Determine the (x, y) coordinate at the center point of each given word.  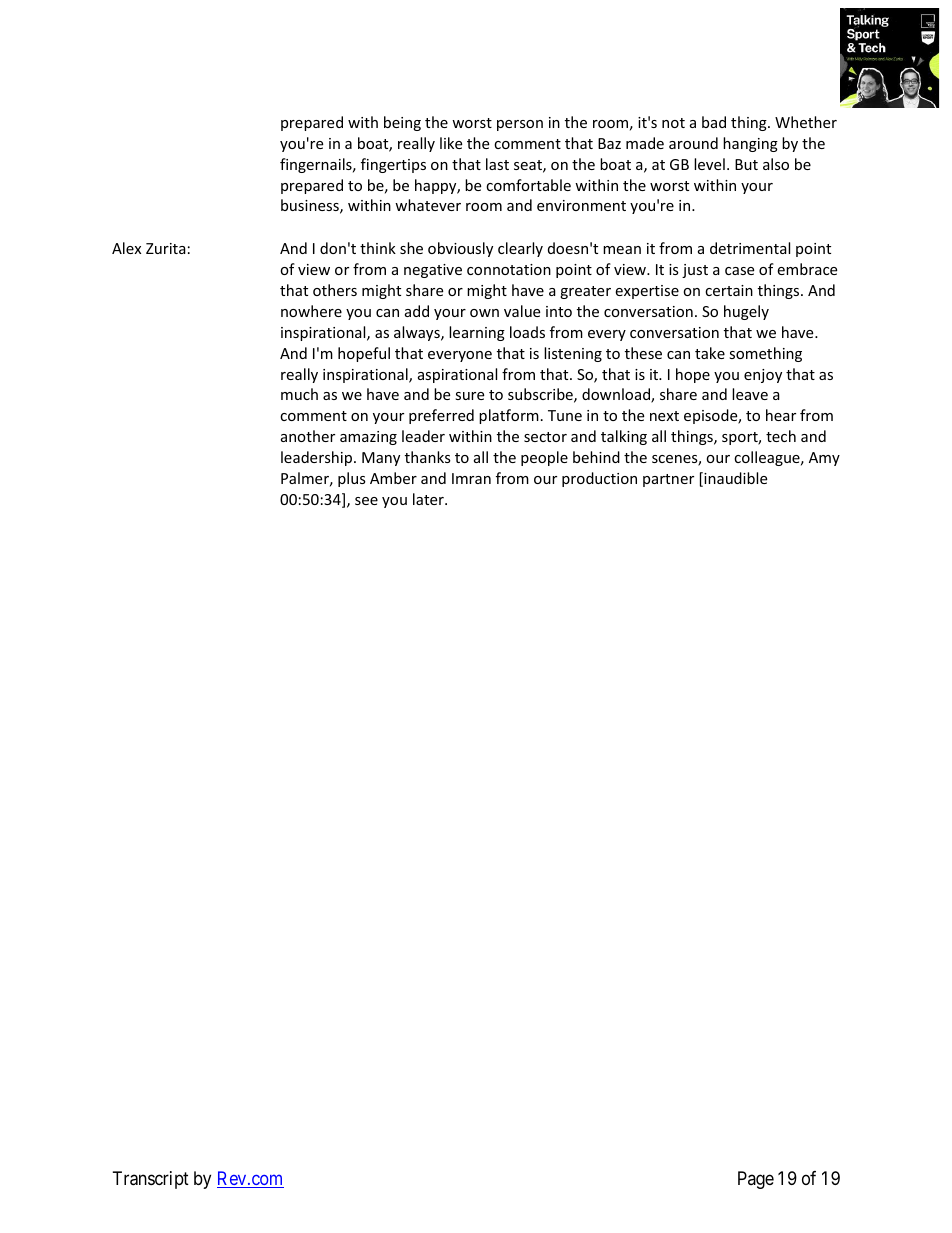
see (366, 501)
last (497, 164)
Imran (471, 478)
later (429, 499)
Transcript (151, 1180)
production (599, 479)
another (308, 436)
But (746, 164)
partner (668, 480)
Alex (126, 248)
